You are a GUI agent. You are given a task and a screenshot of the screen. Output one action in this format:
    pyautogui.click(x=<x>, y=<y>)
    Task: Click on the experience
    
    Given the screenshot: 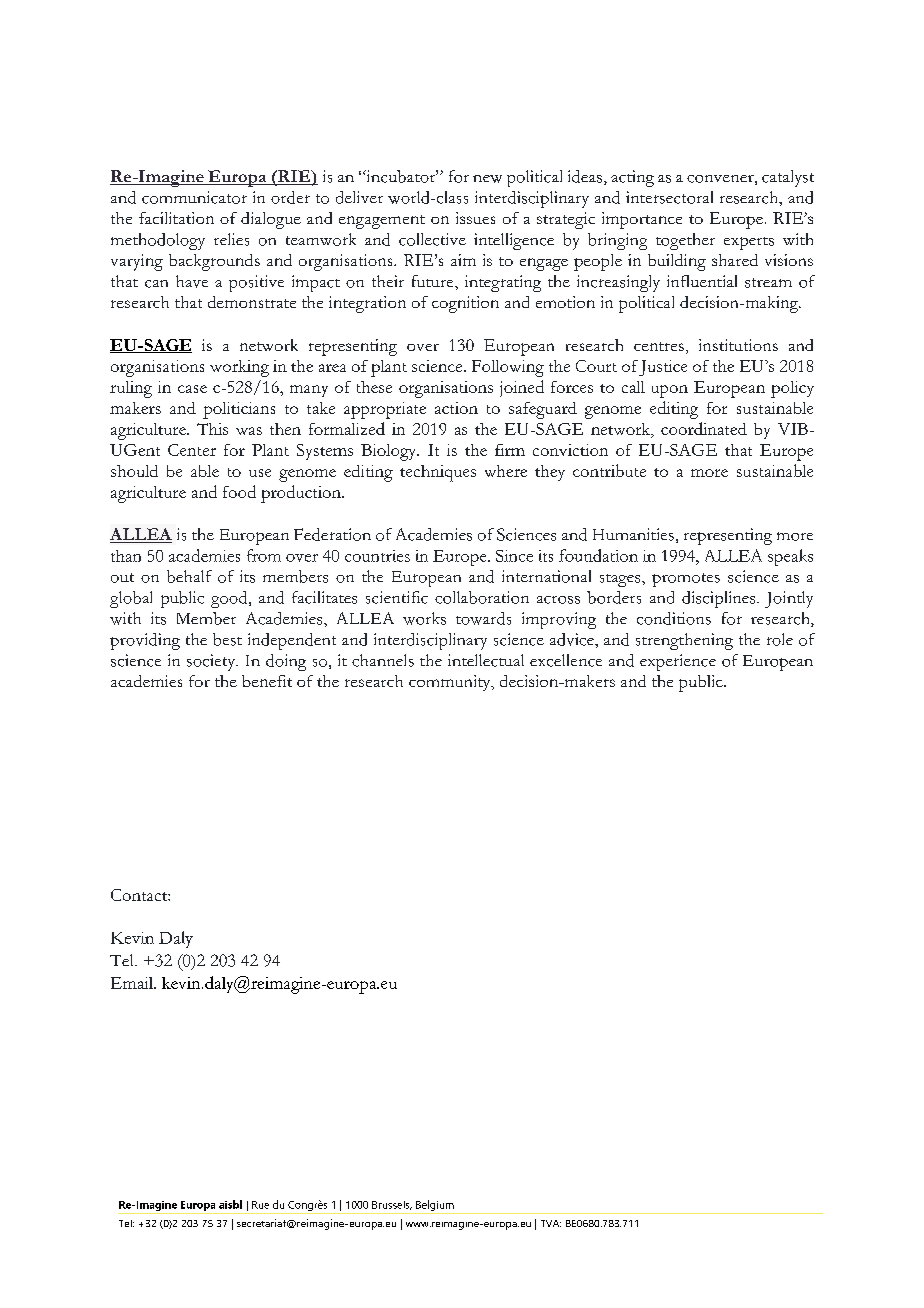 What is the action you would take?
    pyautogui.click(x=678, y=662)
